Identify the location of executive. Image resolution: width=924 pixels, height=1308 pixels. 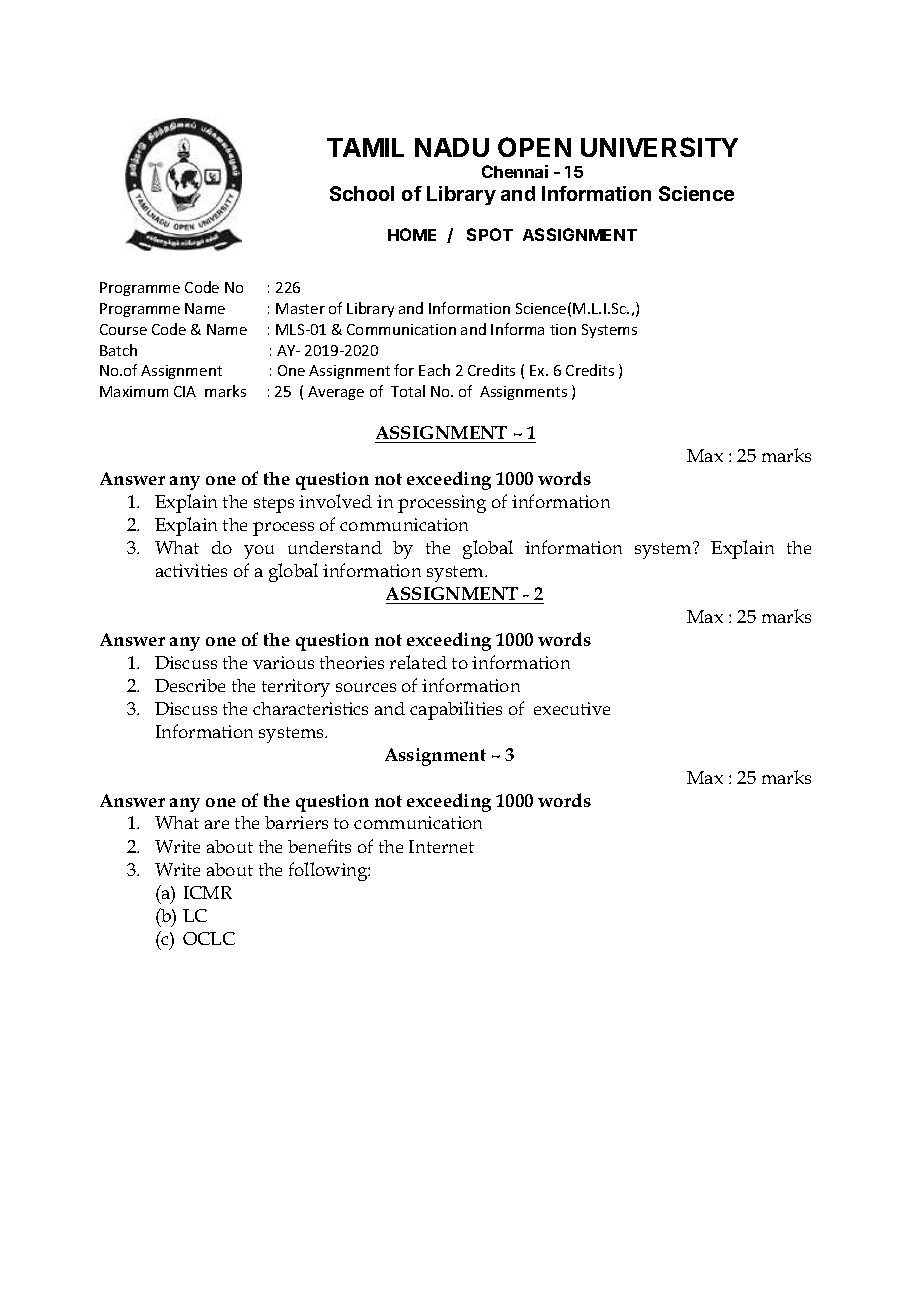
(572, 708).
